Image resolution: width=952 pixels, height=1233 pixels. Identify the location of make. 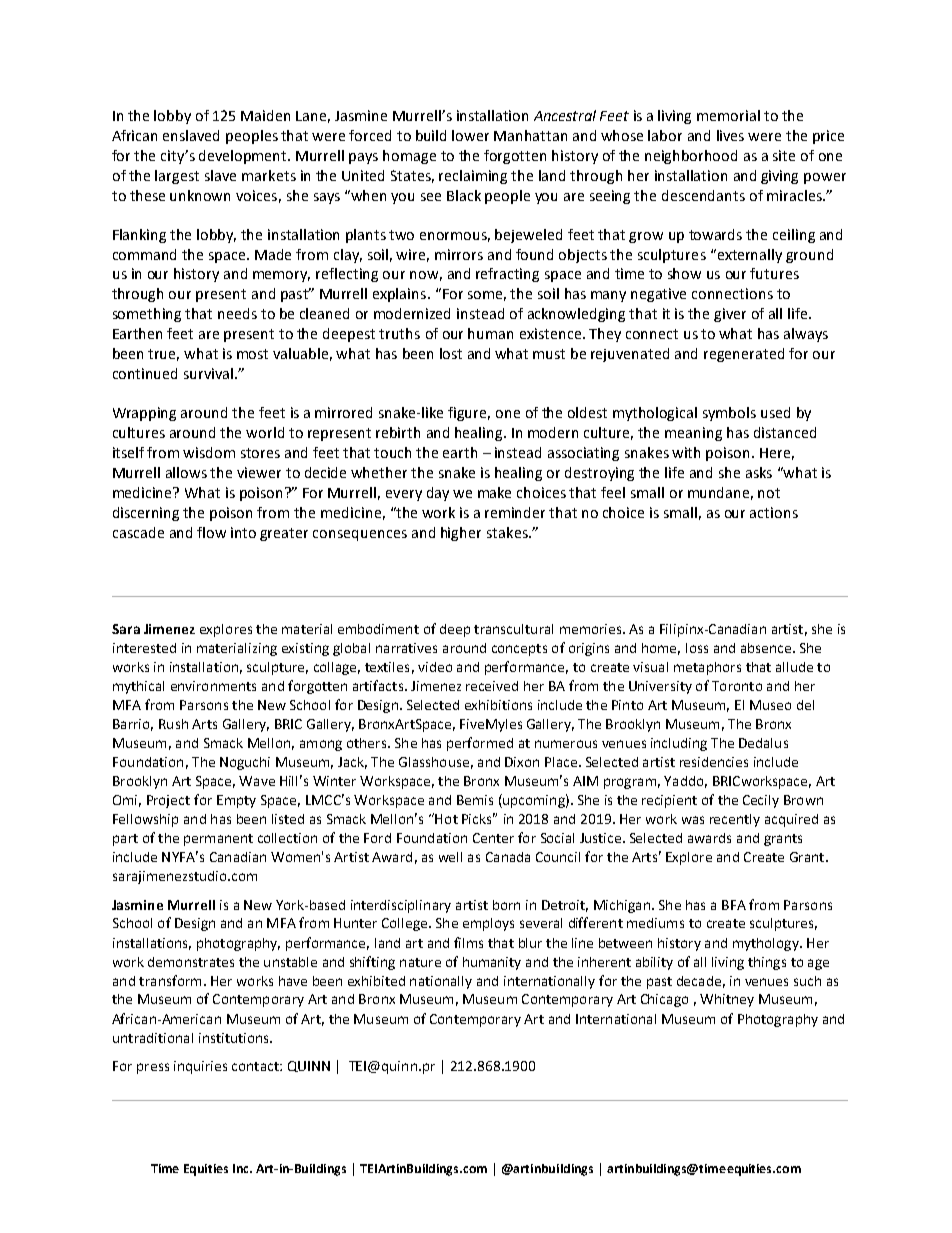
(494, 492).
